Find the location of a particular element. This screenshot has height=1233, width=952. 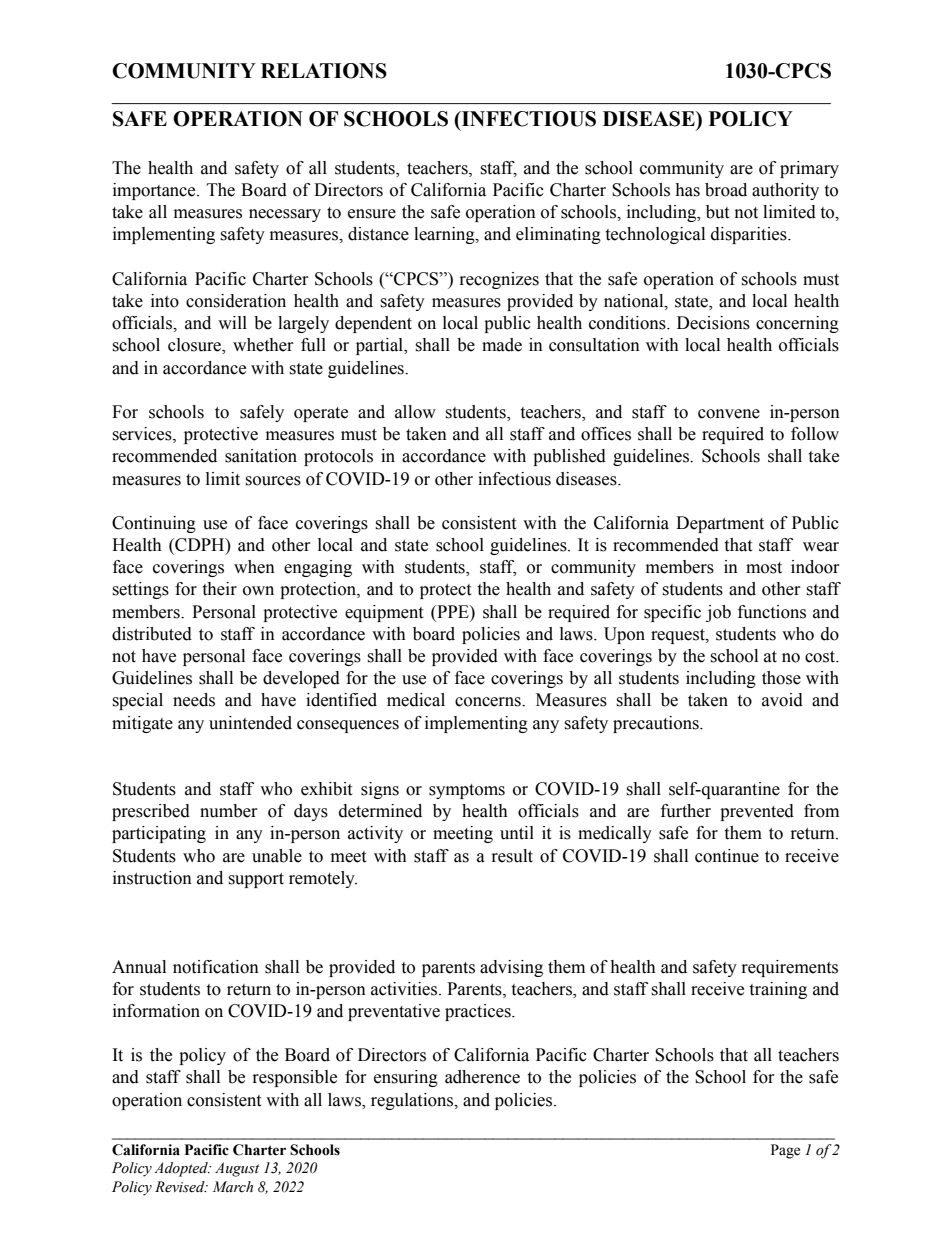

support is located at coordinates (256, 880).
